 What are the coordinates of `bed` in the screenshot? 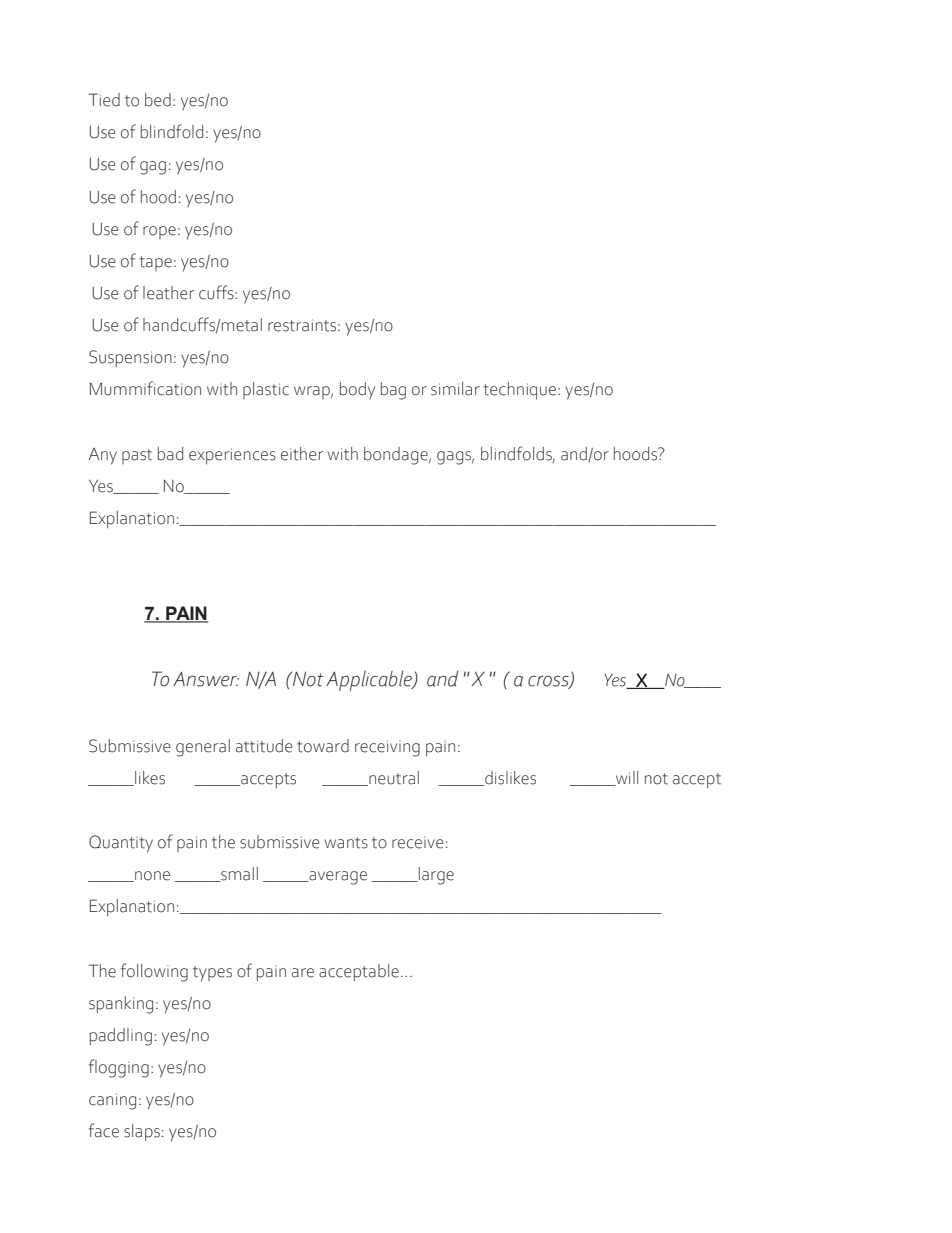 It's located at (158, 100).
